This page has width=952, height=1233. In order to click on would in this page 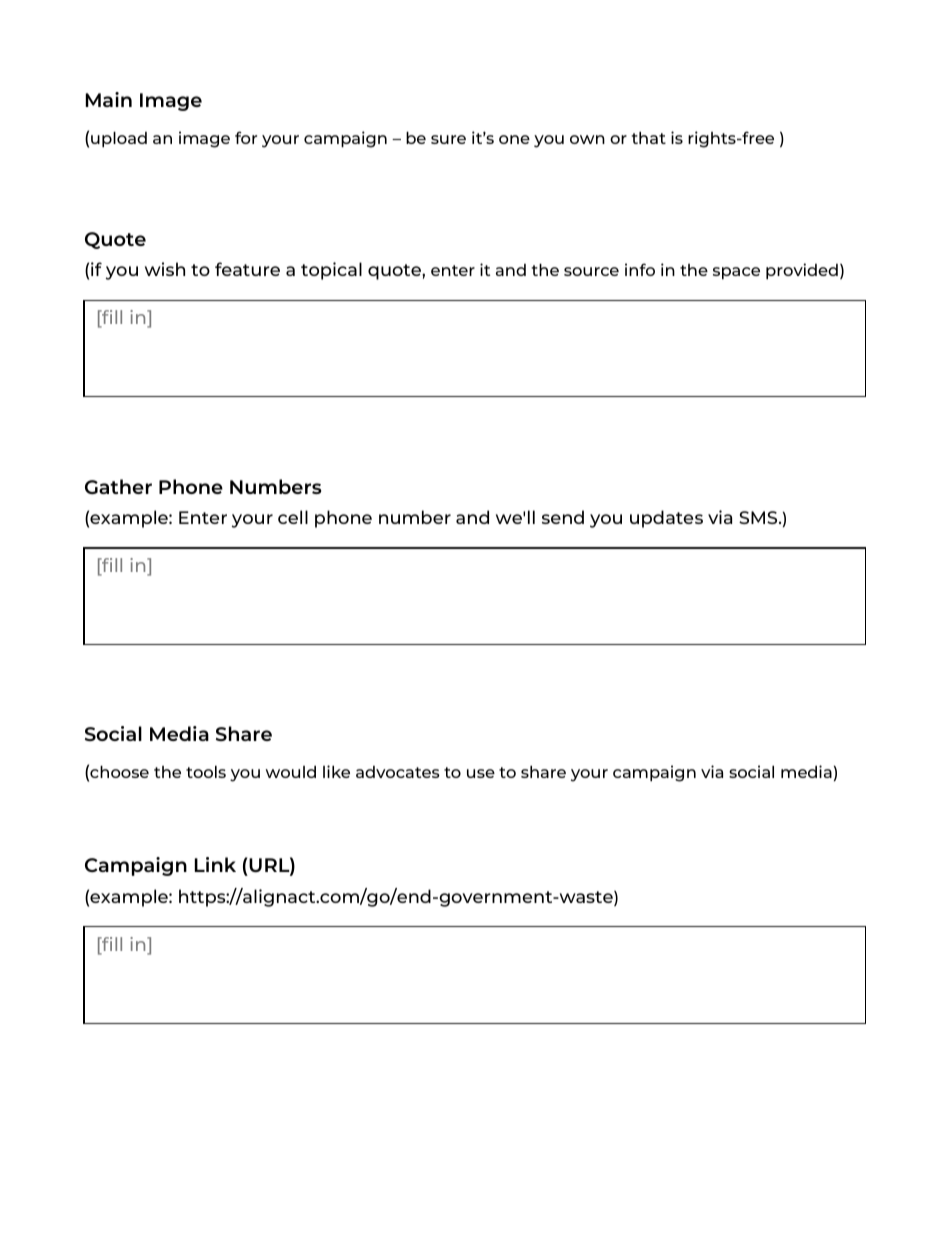, I will do `click(290, 771)`.
